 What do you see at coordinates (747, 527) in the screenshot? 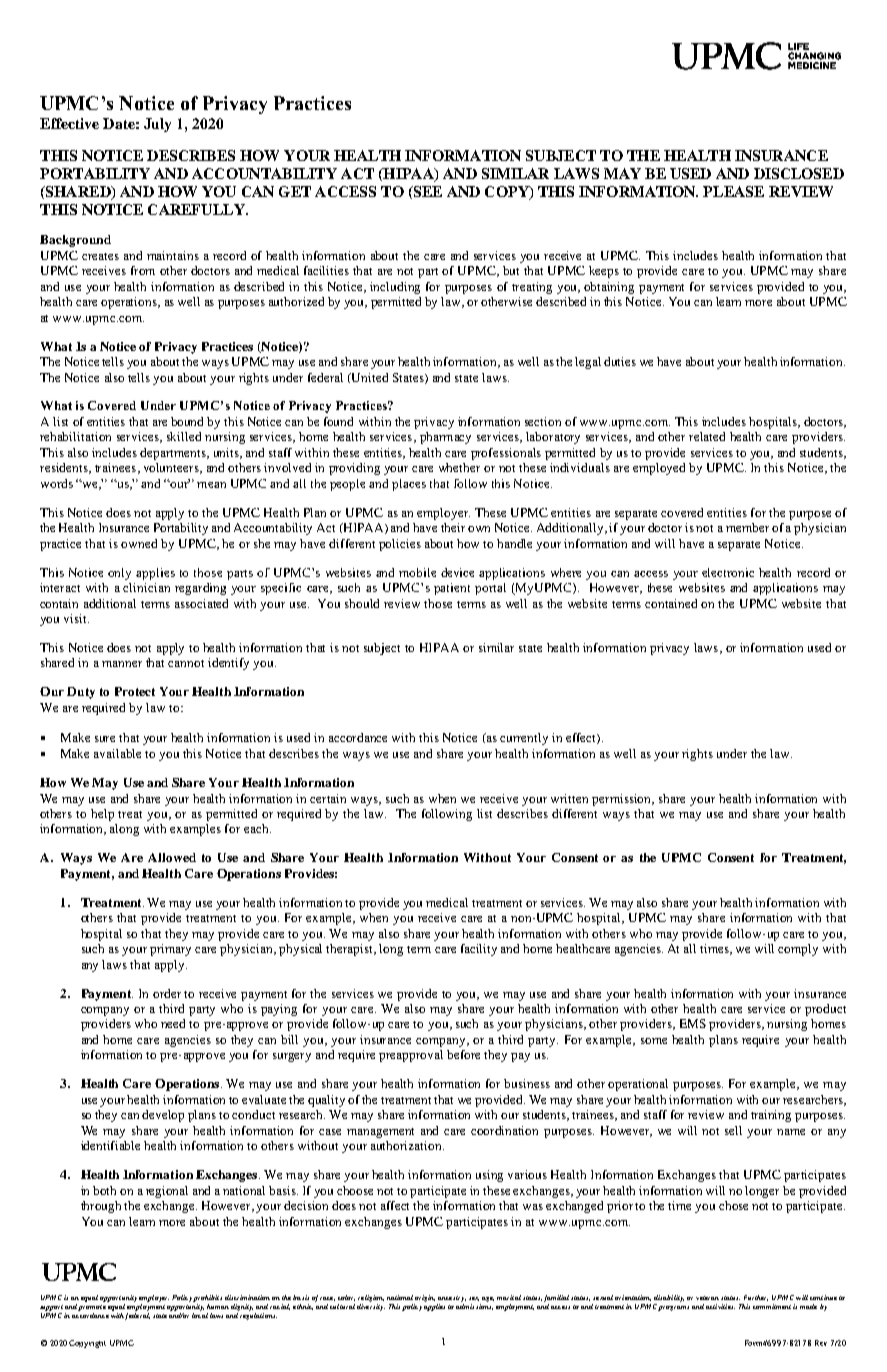
I see `member` at bounding box center [747, 527].
